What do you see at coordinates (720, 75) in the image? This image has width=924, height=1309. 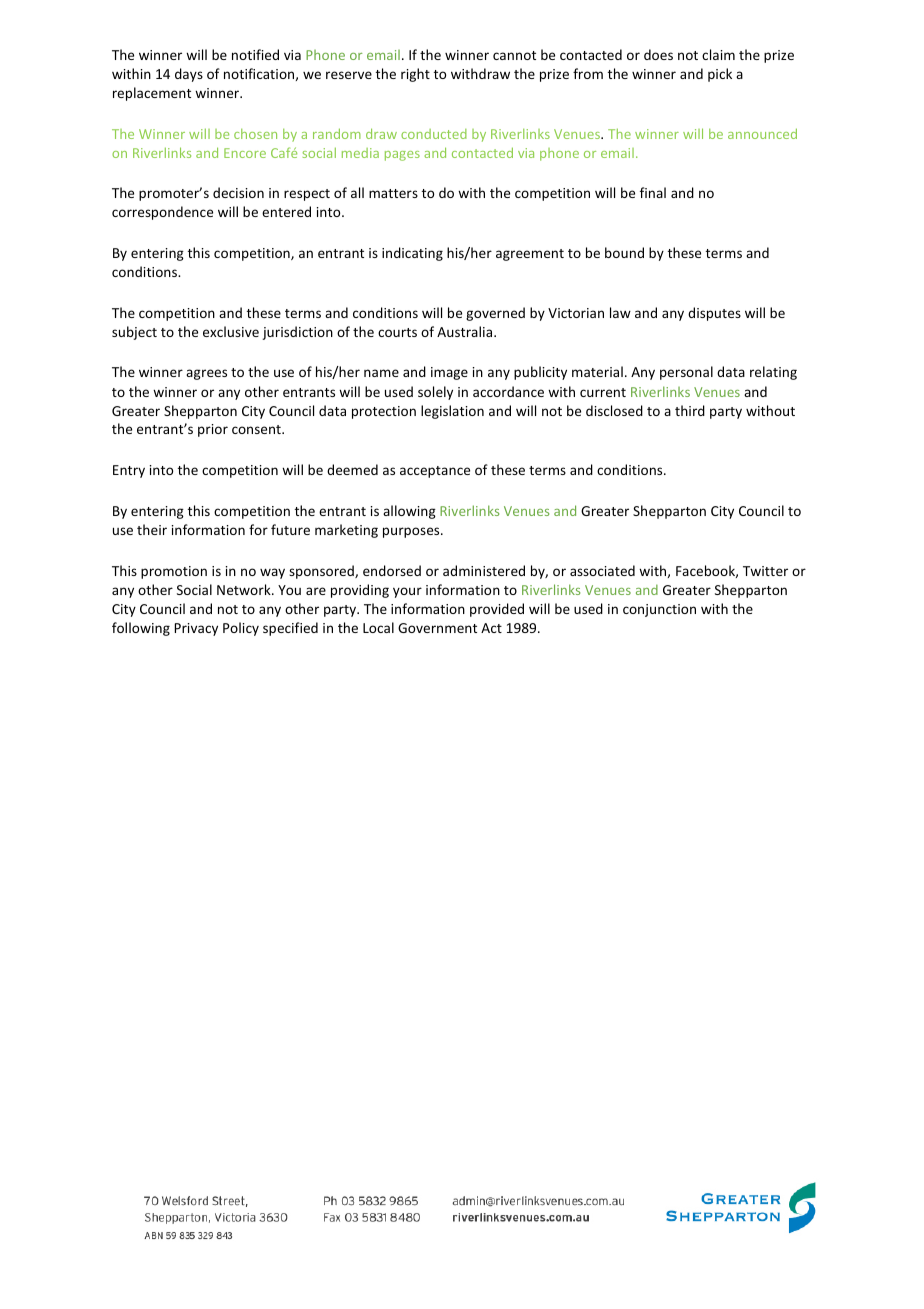 I see `pick` at bounding box center [720, 75].
